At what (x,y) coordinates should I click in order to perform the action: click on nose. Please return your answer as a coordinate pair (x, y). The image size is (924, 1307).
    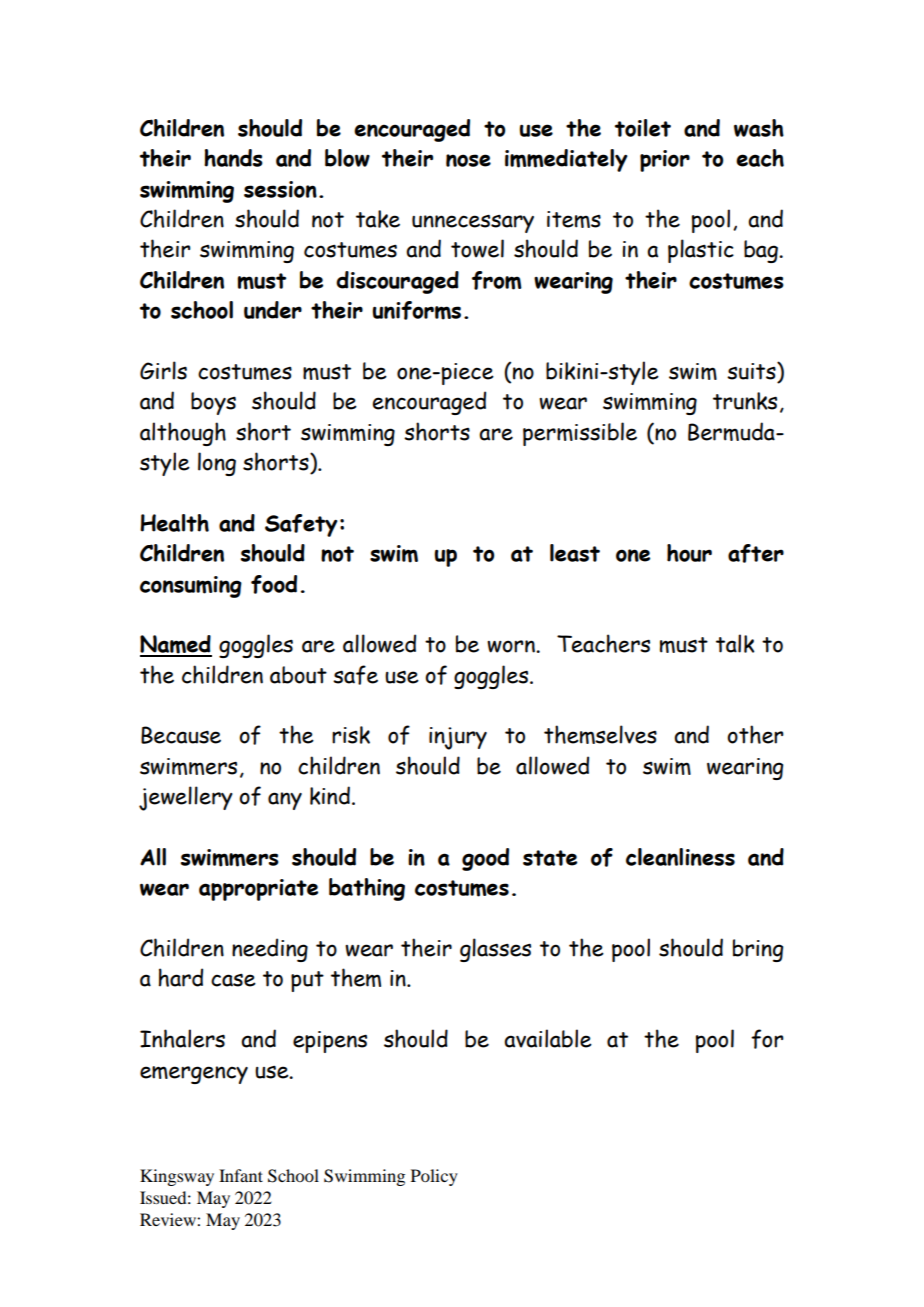
    Looking at the image, I should click on (468, 160).
